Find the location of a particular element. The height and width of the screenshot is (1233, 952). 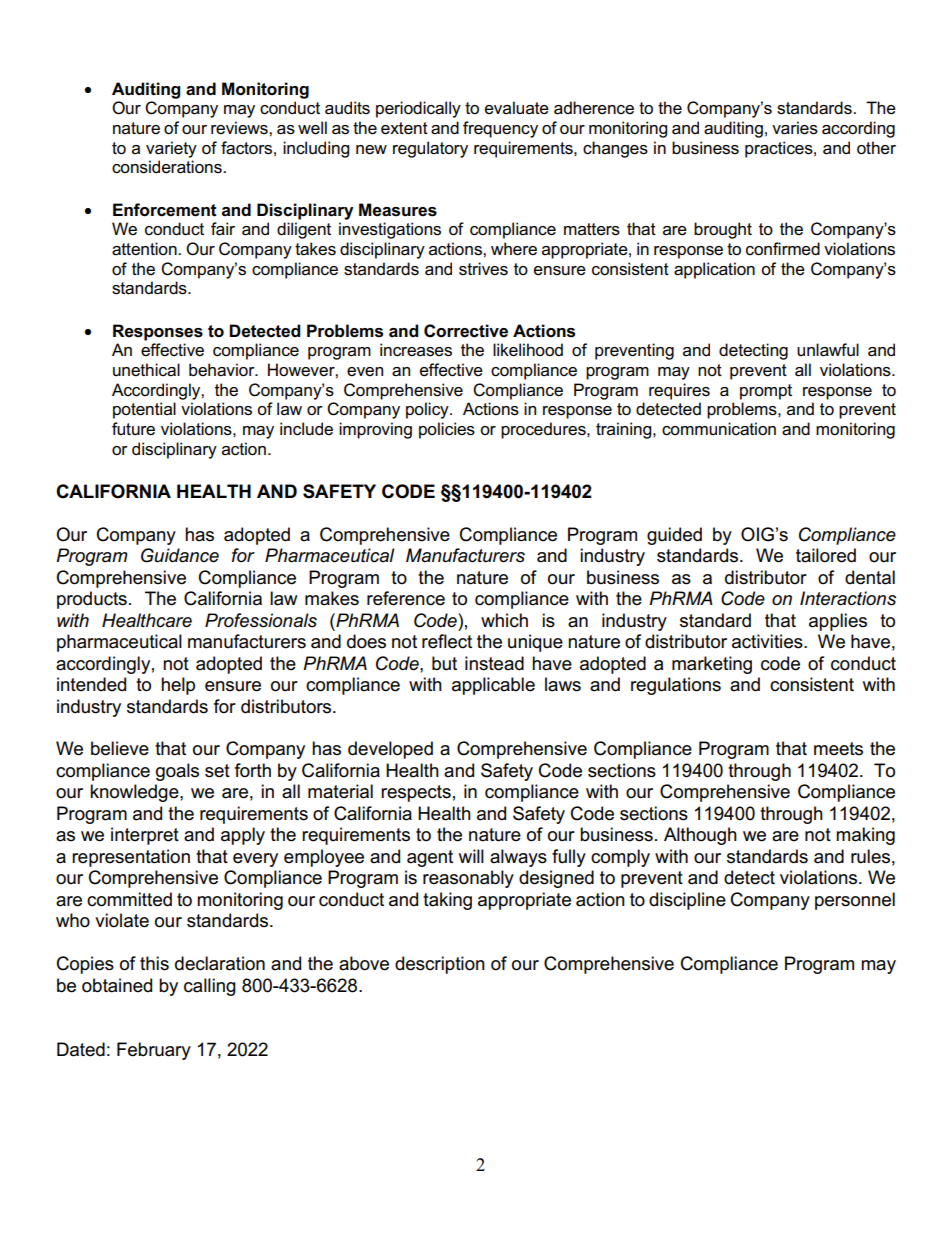

tailored is located at coordinates (826, 555).
